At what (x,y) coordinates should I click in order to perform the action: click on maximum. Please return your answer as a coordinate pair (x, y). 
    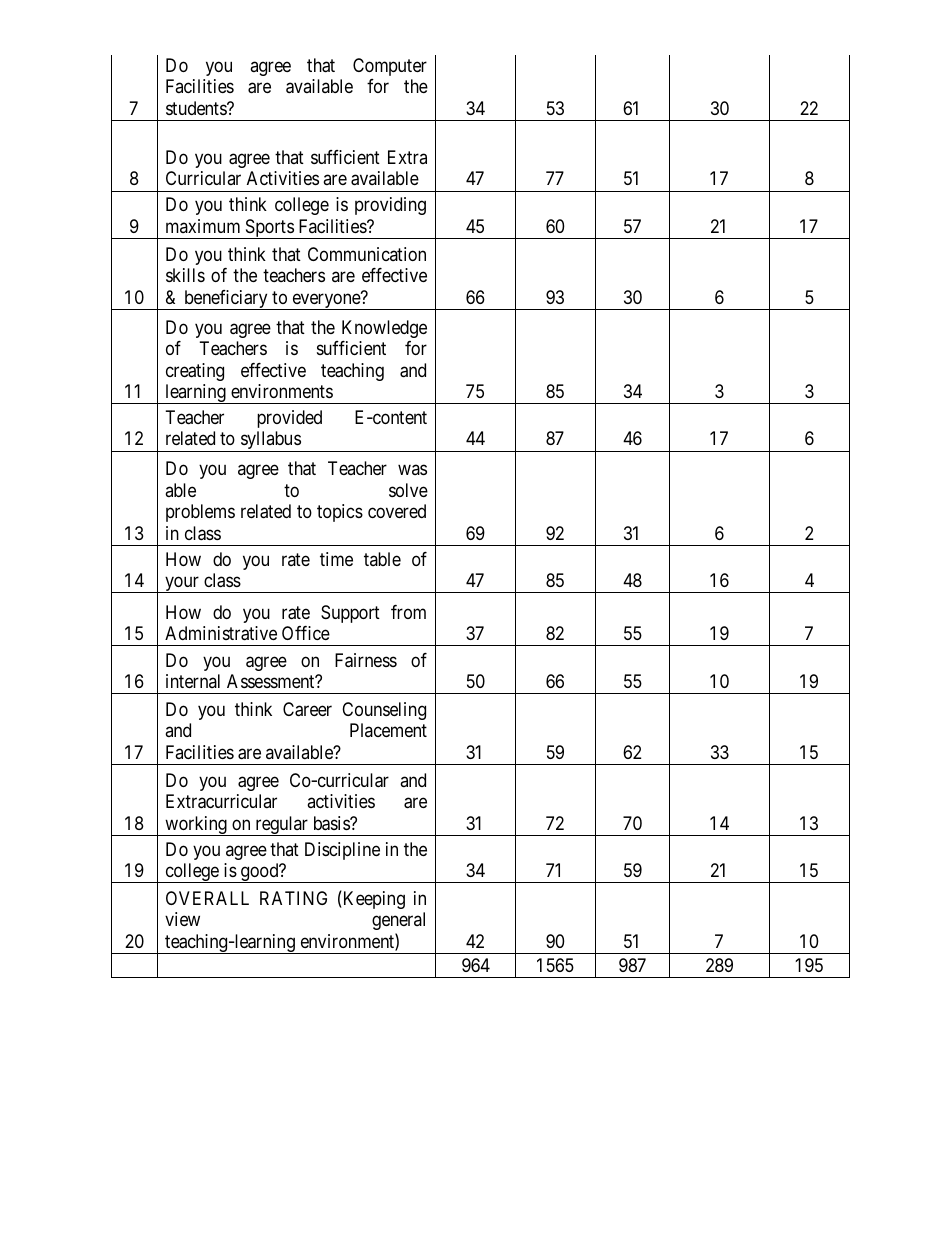
    Looking at the image, I should click on (203, 226).
